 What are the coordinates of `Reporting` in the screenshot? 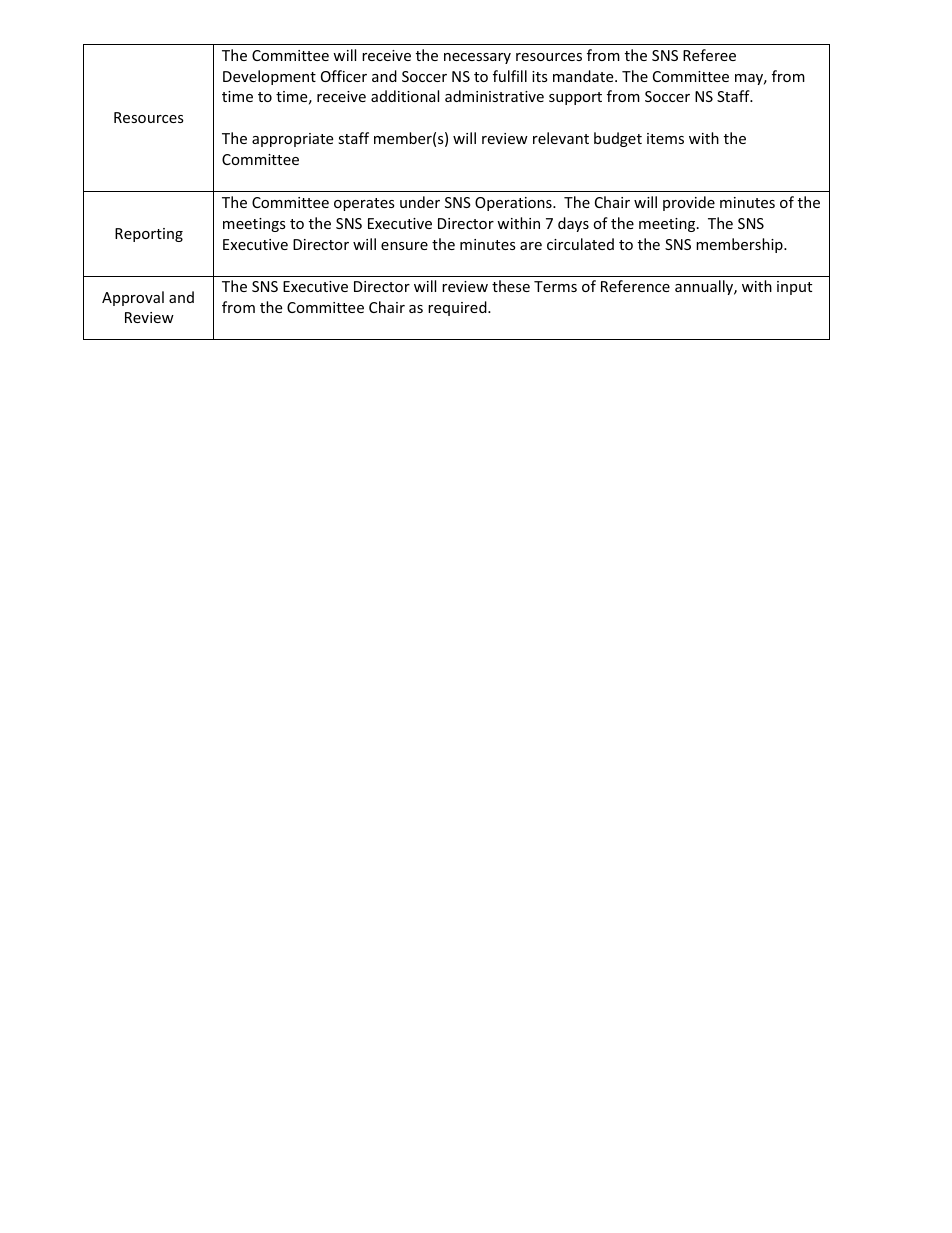 It's located at (149, 235).
